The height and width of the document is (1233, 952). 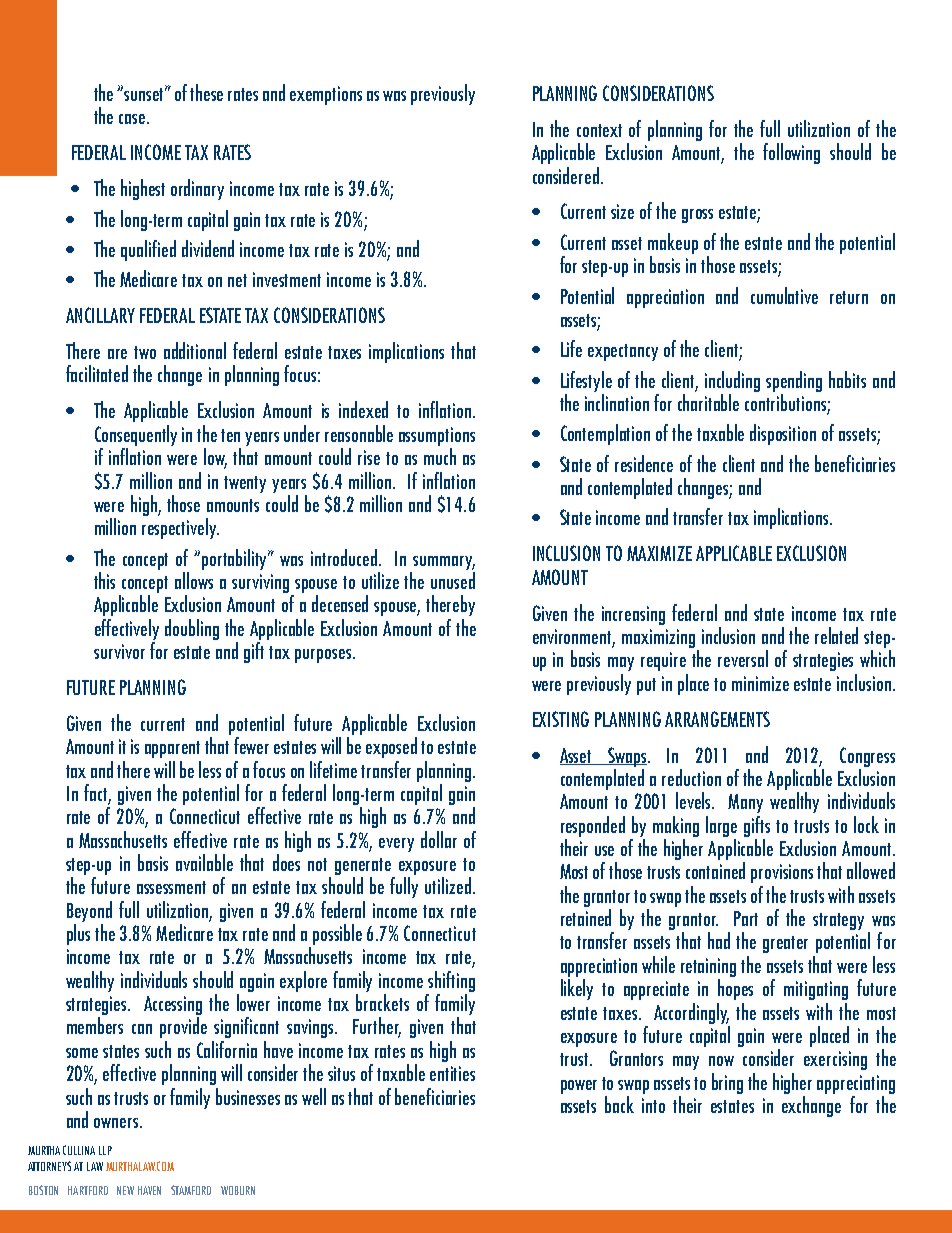 What do you see at coordinates (727, 1083) in the document?
I see `bring` at bounding box center [727, 1083].
